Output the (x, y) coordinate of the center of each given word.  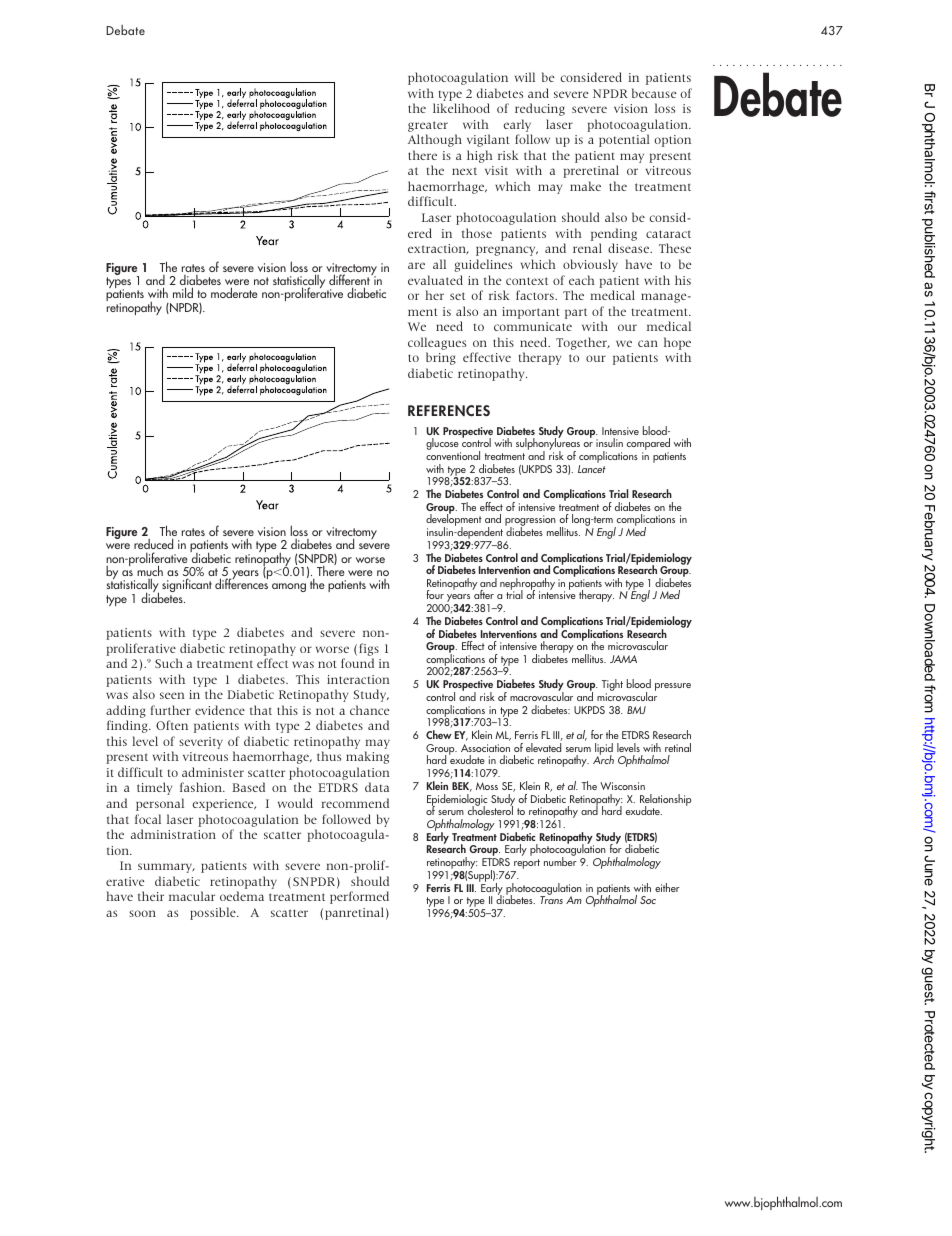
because (654, 93)
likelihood (461, 108)
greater (428, 126)
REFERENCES (449, 411)
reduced (153, 543)
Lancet (592, 469)
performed (359, 897)
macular (192, 896)
